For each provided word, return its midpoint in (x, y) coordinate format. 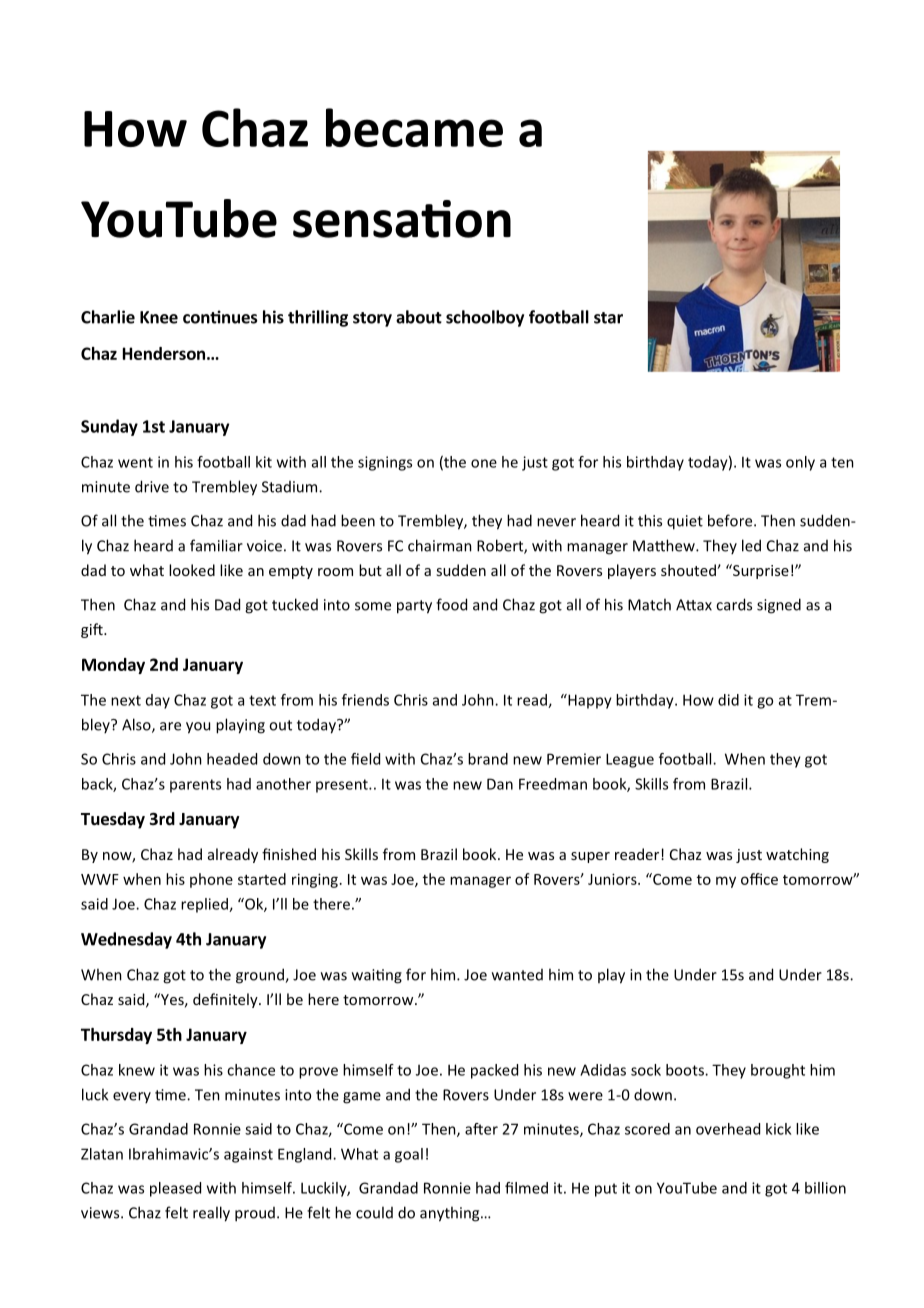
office (759, 879)
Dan (500, 784)
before (731, 520)
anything (451, 1214)
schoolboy (485, 318)
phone (211, 880)
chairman (440, 545)
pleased (175, 1189)
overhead (728, 1129)
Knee (159, 317)
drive (152, 486)
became (414, 127)
